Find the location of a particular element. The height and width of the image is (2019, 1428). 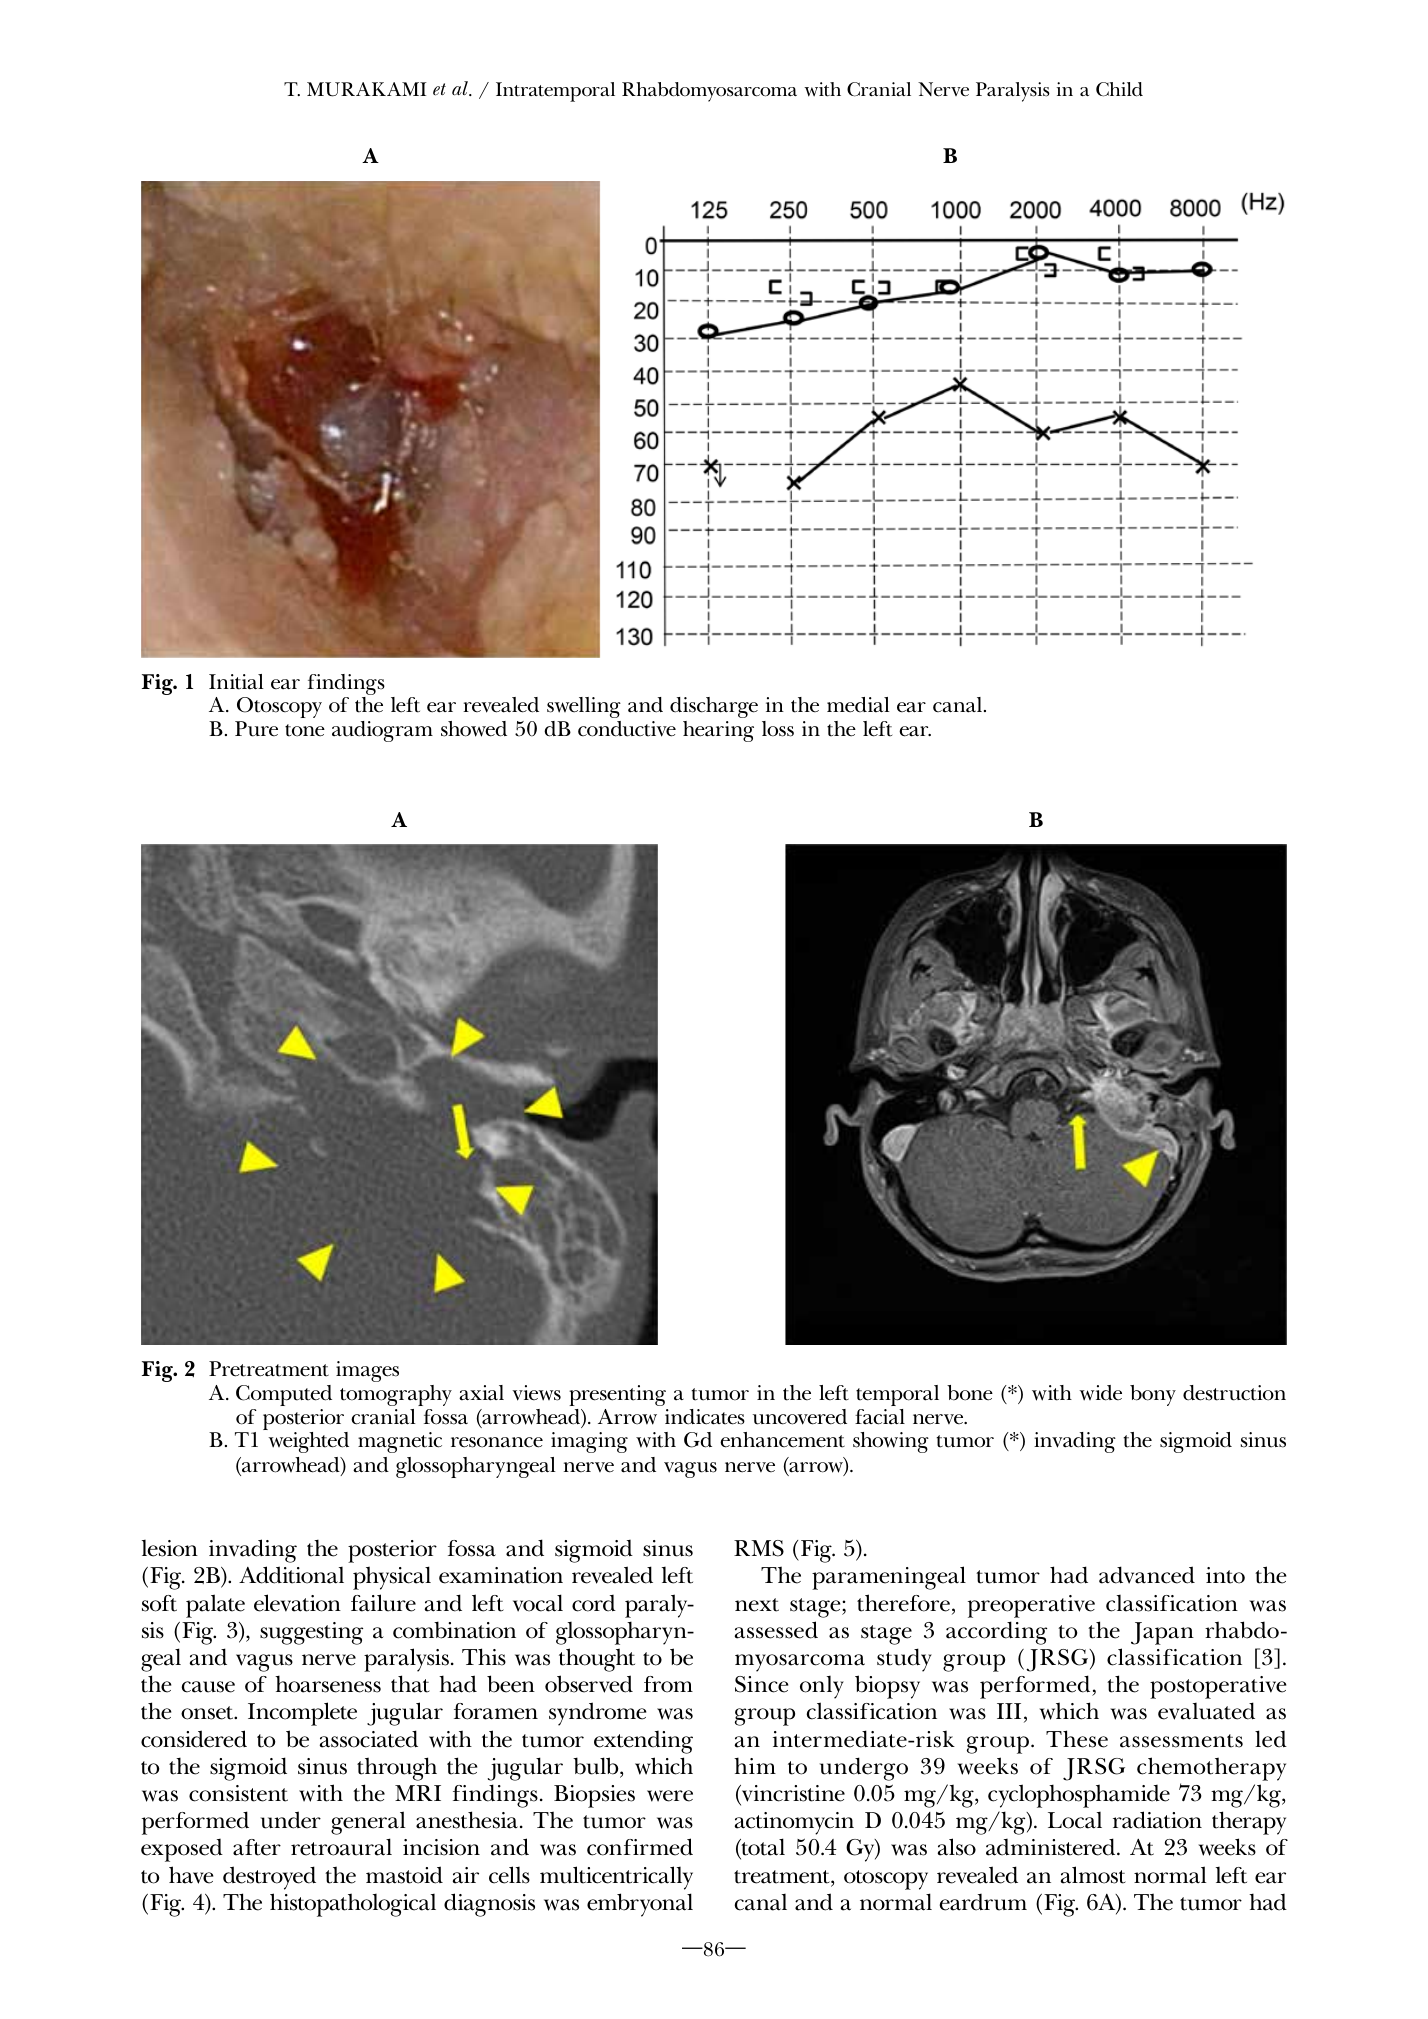

medial is located at coordinates (858, 705).
